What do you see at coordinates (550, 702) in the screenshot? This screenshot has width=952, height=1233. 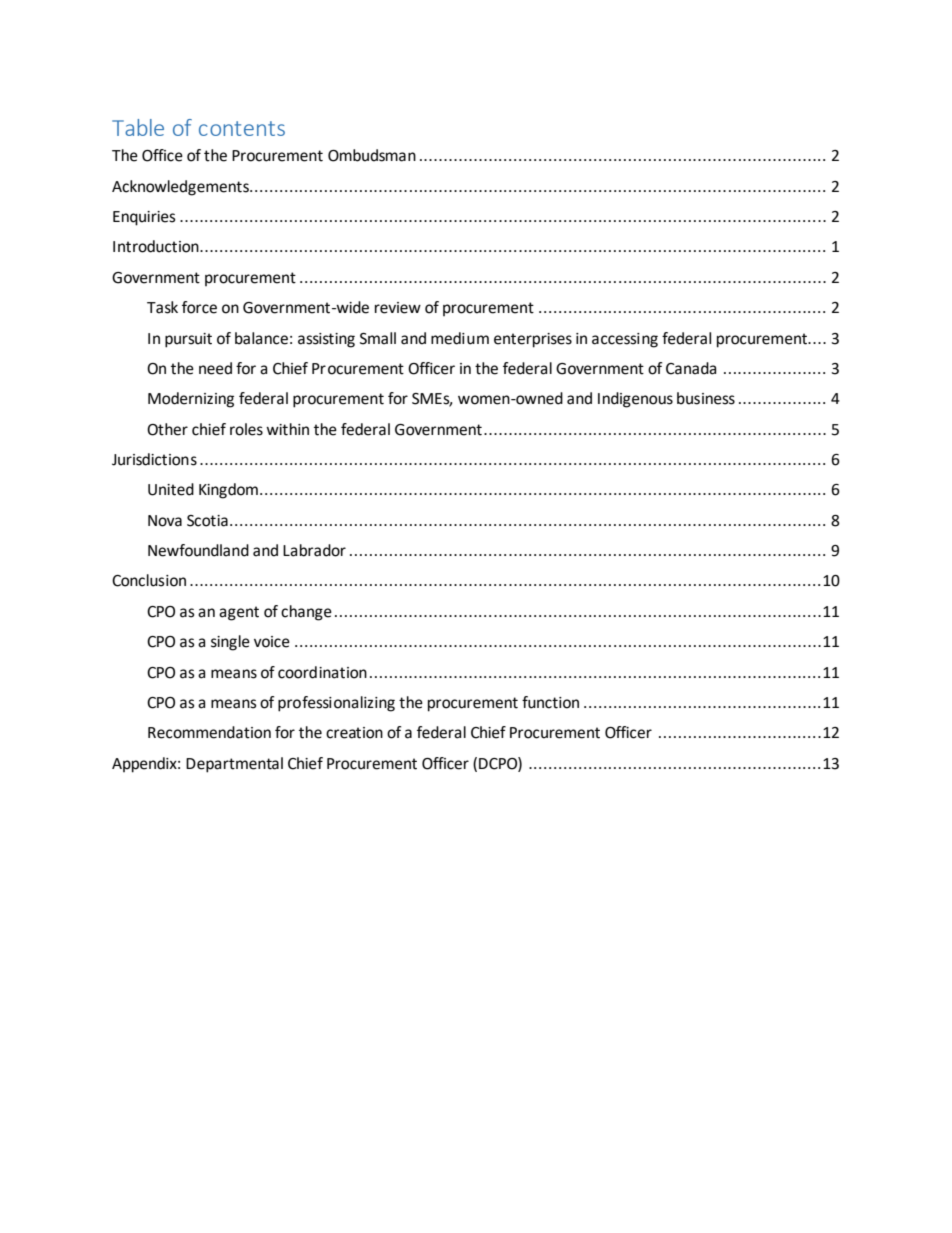 I see `function` at bounding box center [550, 702].
